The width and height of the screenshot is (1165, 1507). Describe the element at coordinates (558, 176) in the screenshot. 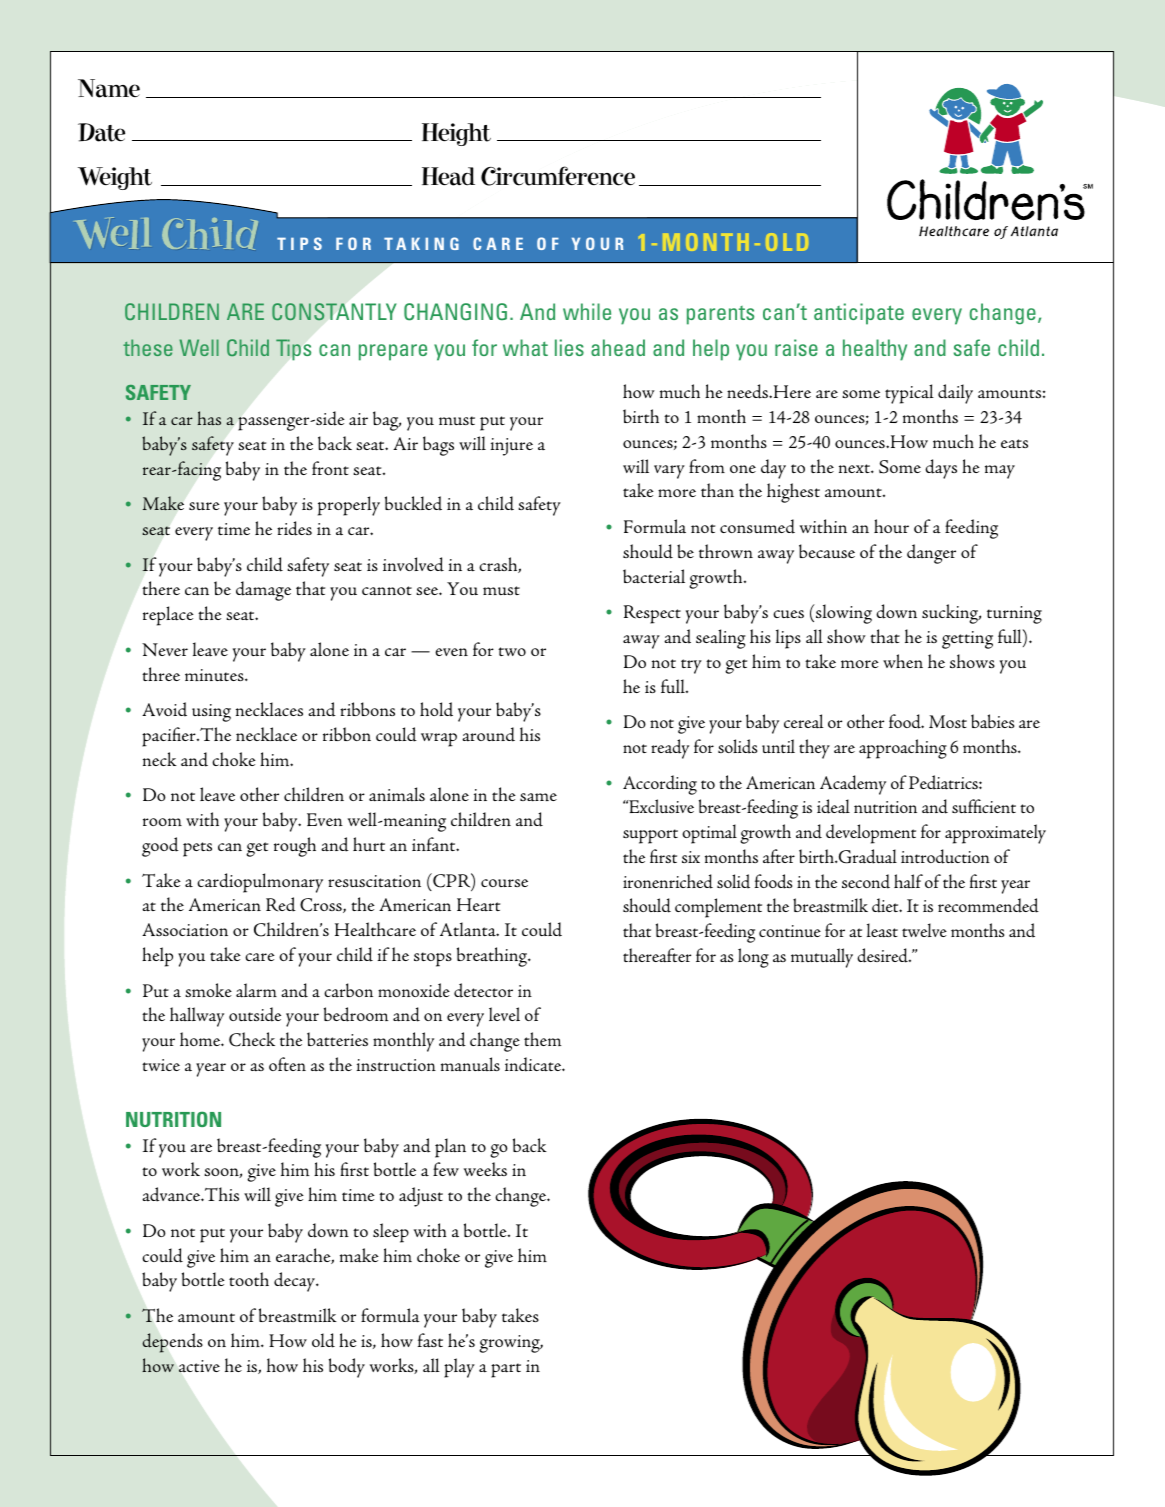

I see `Circumference` at that location.
